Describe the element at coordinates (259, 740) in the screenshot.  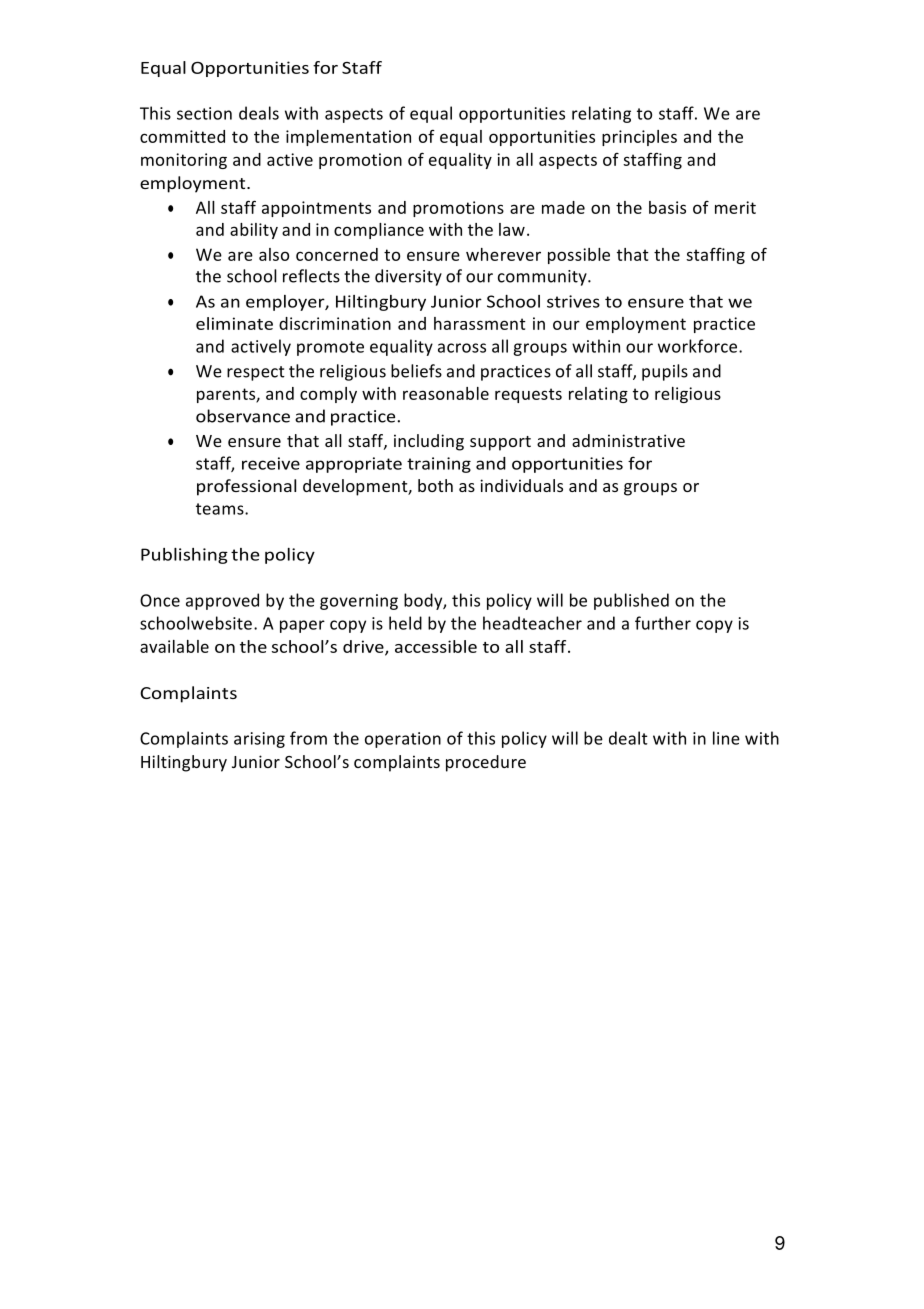
I see `arising` at that location.
